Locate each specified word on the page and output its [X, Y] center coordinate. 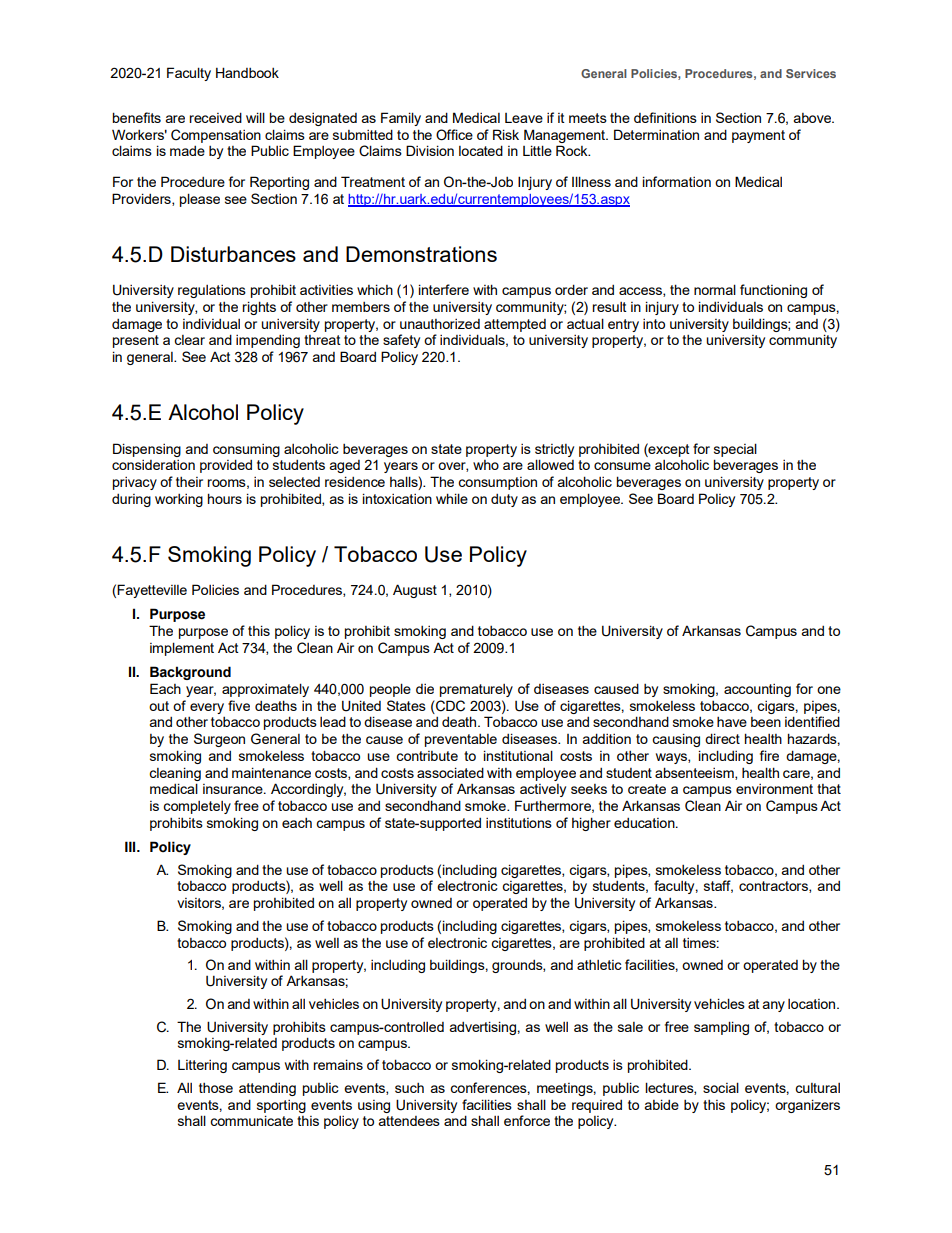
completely [197, 807]
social [721, 1087]
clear [189, 340]
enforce [527, 1120]
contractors [774, 887]
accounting [757, 690]
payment [758, 136]
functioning [773, 291]
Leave [524, 118]
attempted [515, 325]
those [216, 1088]
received [215, 117]
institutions [519, 823]
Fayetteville [152, 591]
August [415, 591]
